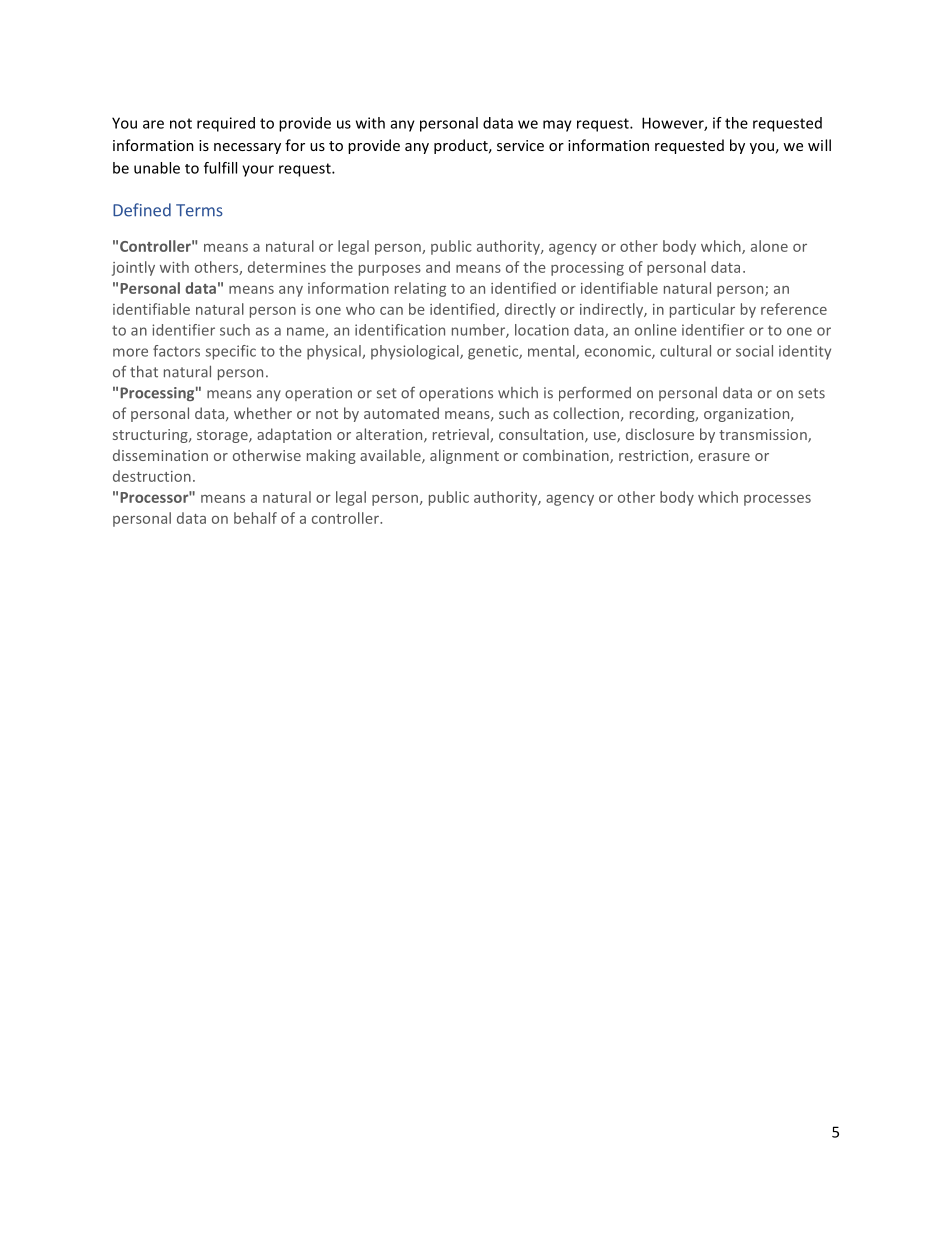  I want to click on service, so click(520, 145).
